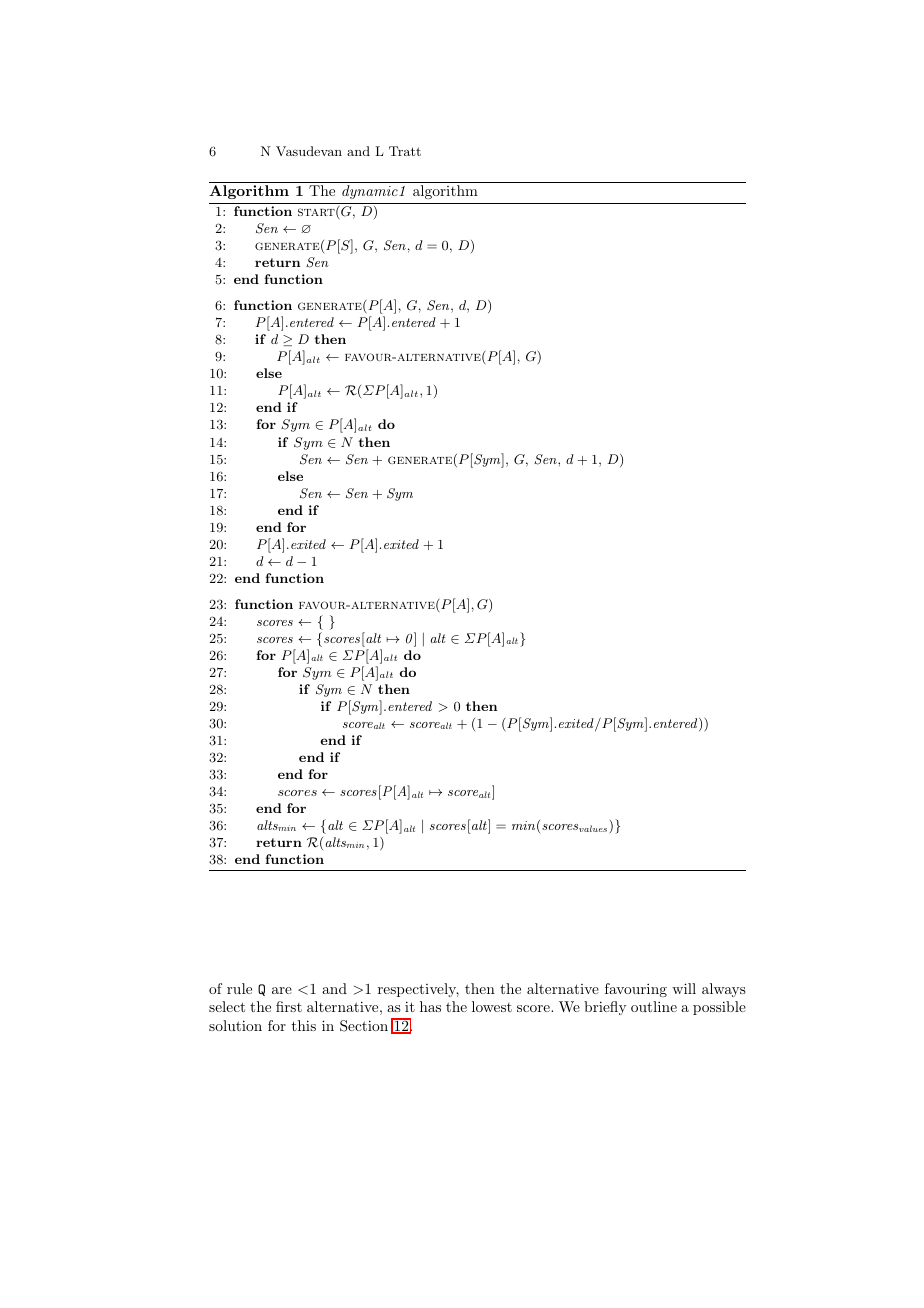 Image resolution: width=924 pixels, height=1308 pixels. Describe the element at coordinates (304, 1025) in the screenshot. I see `this` at that location.
